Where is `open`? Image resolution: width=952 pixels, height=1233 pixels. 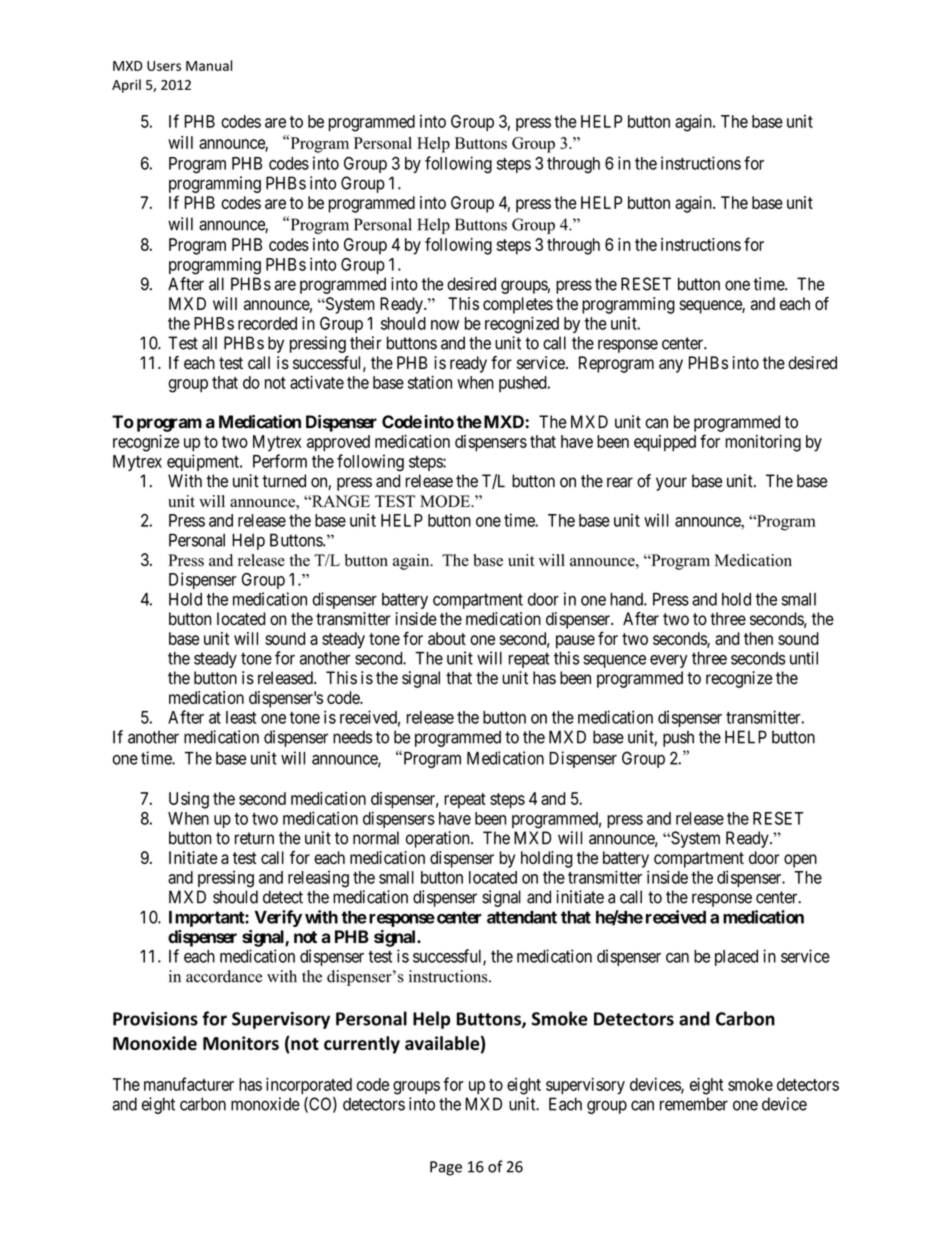 open is located at coordinates (800, 861).
